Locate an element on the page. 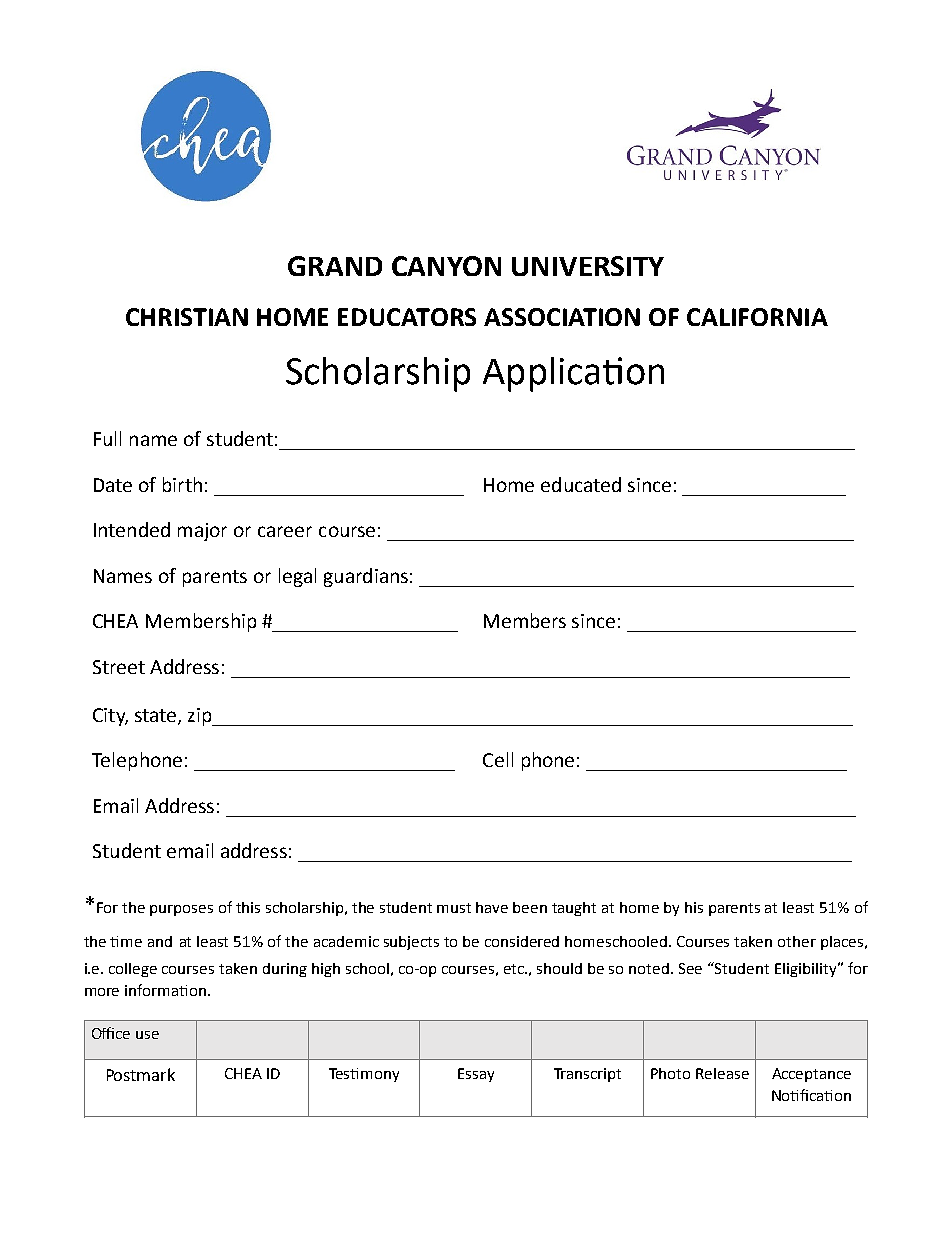 The image size is (952, 1233). educated is located at coordinates (581, 484).
